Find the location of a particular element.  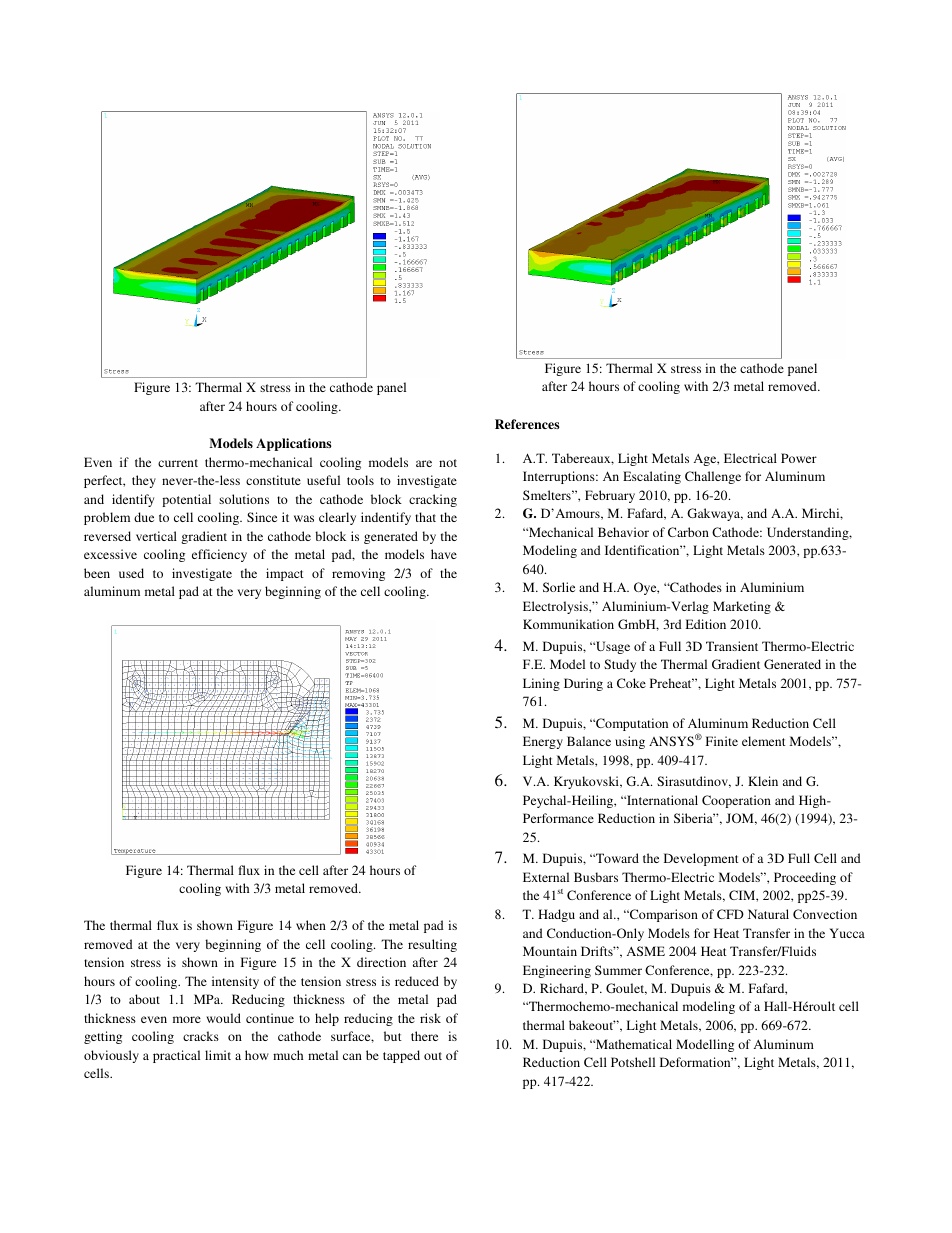

External is located at coordinates (546, 877).
